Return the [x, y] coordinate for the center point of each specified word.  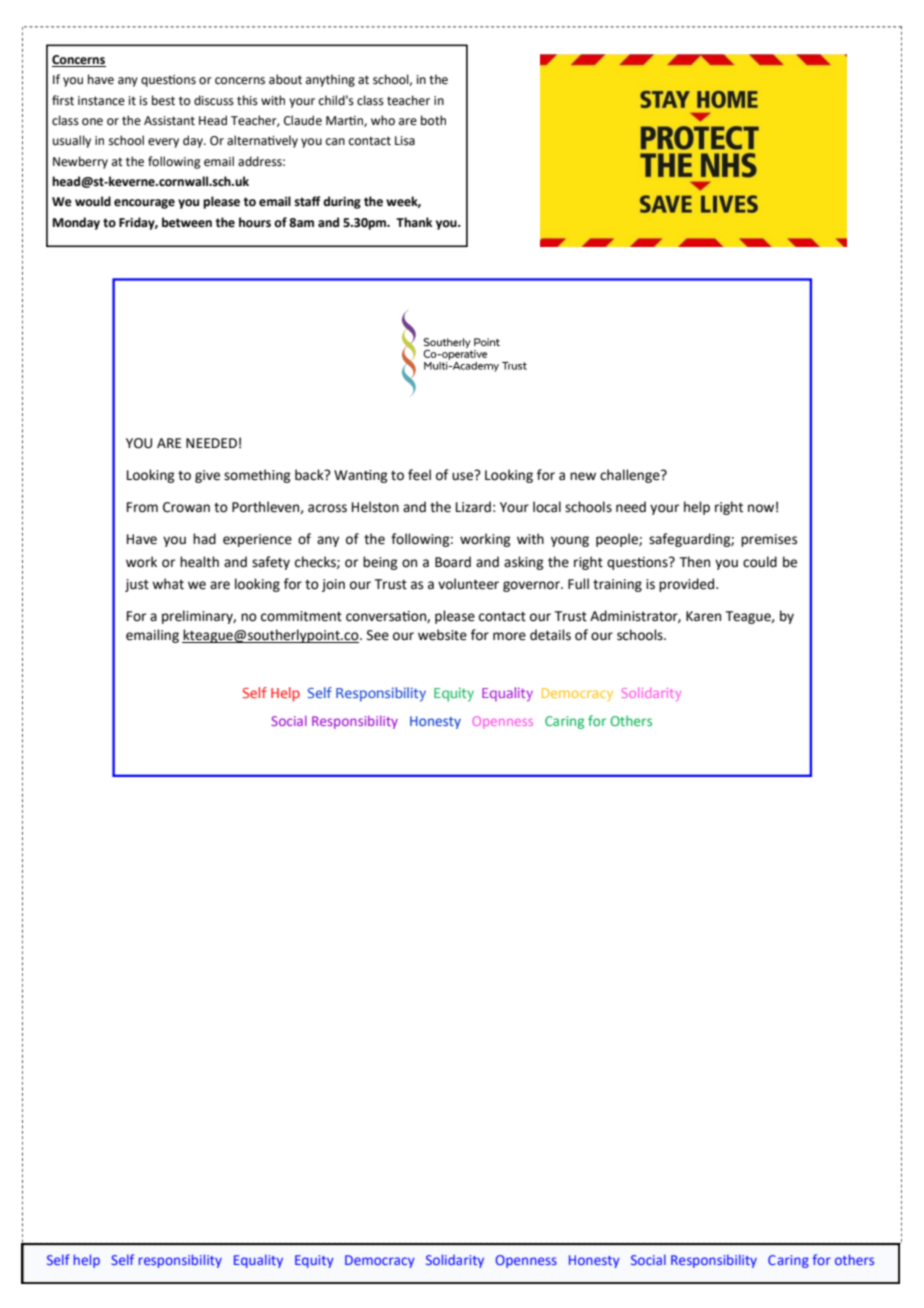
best [163, 100]
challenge [631, 476]
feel [419, 475]
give [207, 476]
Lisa [405, 141]
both [433, 120]
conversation [387, 617]
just [137, 585]
